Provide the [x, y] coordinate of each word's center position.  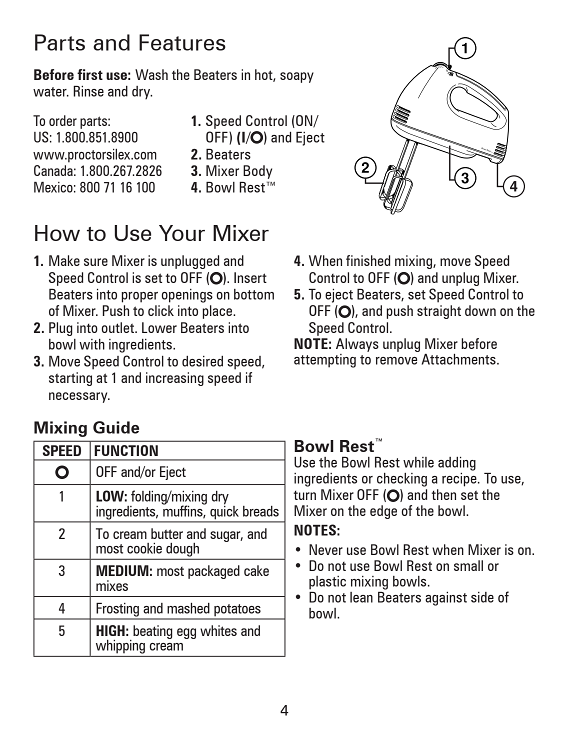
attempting [325, 361]
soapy [297, 77]
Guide [116, 427]
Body [257, 172]
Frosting [118, 611]
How [57, 233]
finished [368, 260]
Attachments [458, 358]
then [444, 494]
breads [261, 511]
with [92, 344]
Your [182, 233]
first [90, 74]
